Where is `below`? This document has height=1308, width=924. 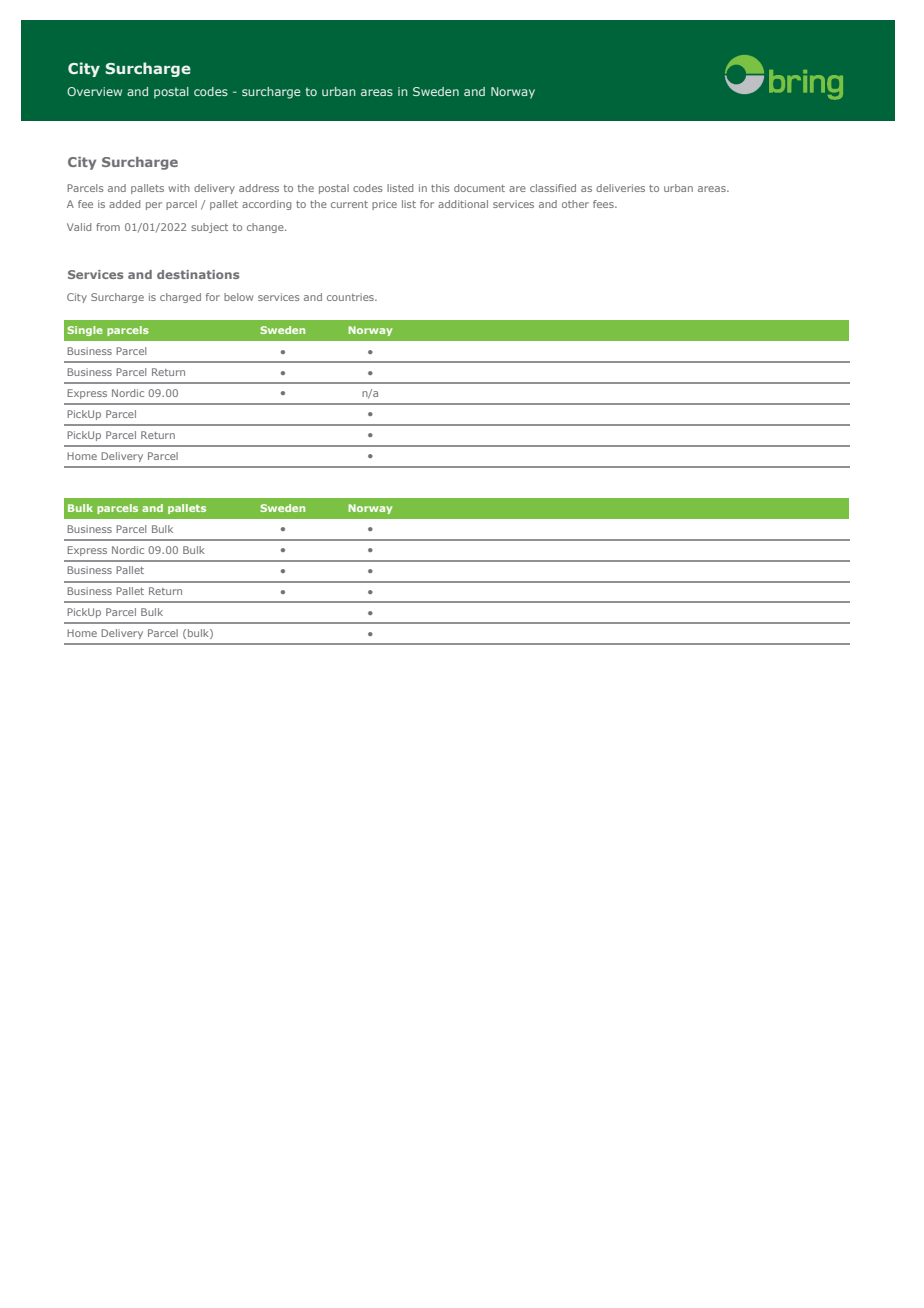
below is located at coordinates (238, 297).
